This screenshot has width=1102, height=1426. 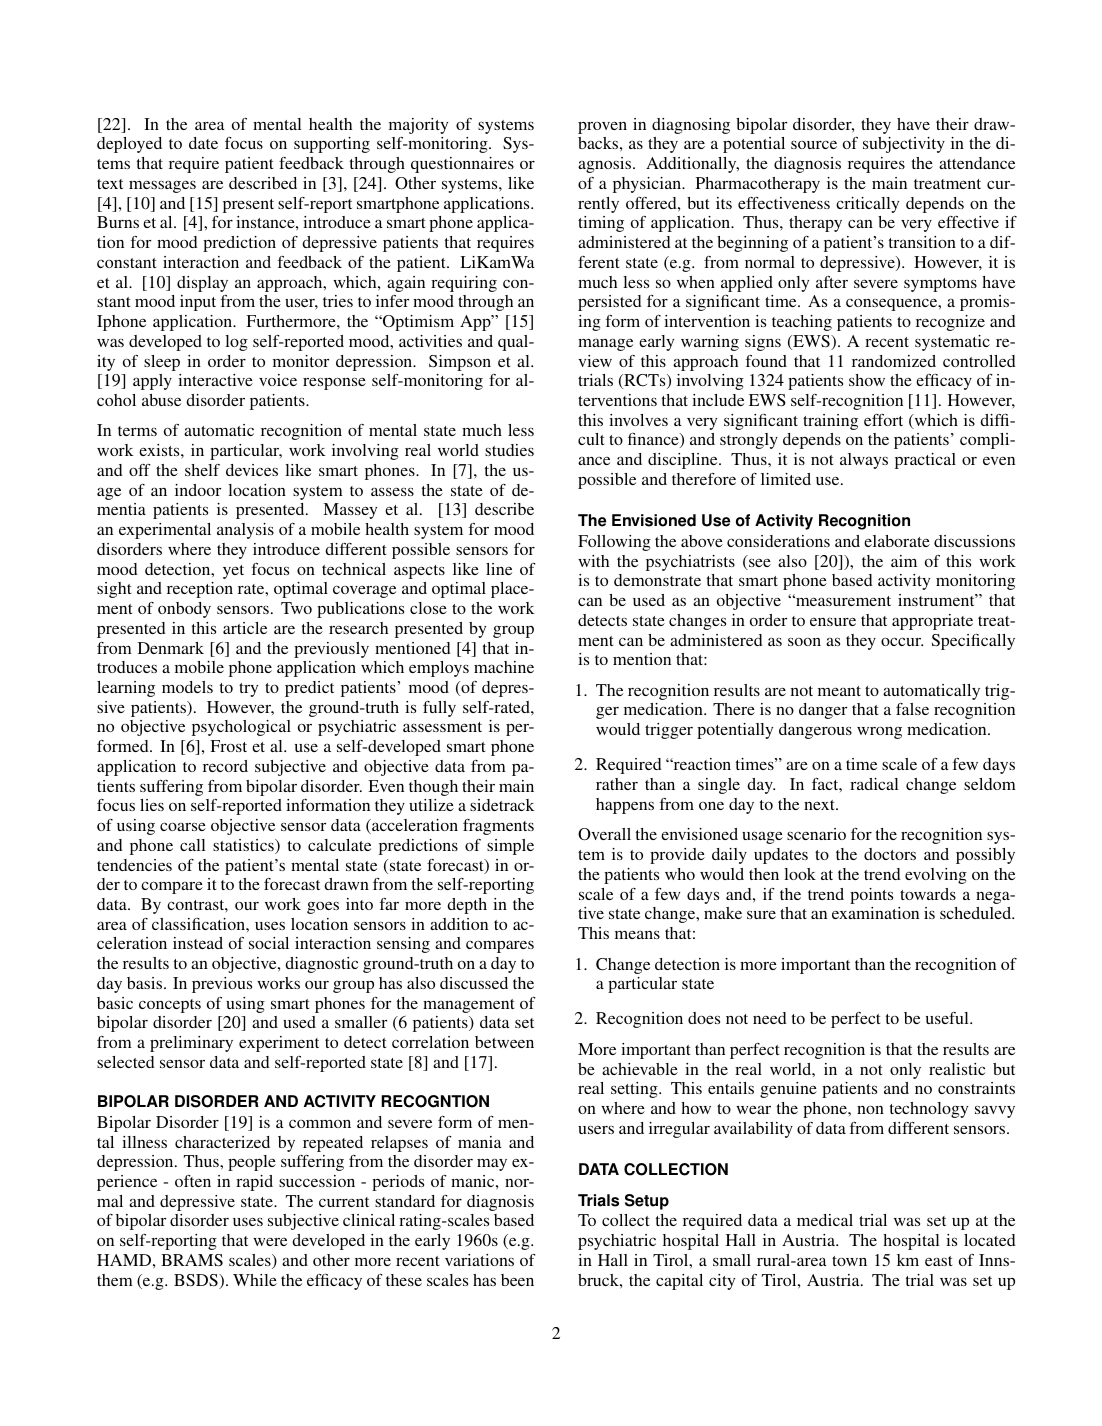 What do you see at coordinates (912, 709) in the screenshot?
I see `false` at bounding box center [912, 709].
